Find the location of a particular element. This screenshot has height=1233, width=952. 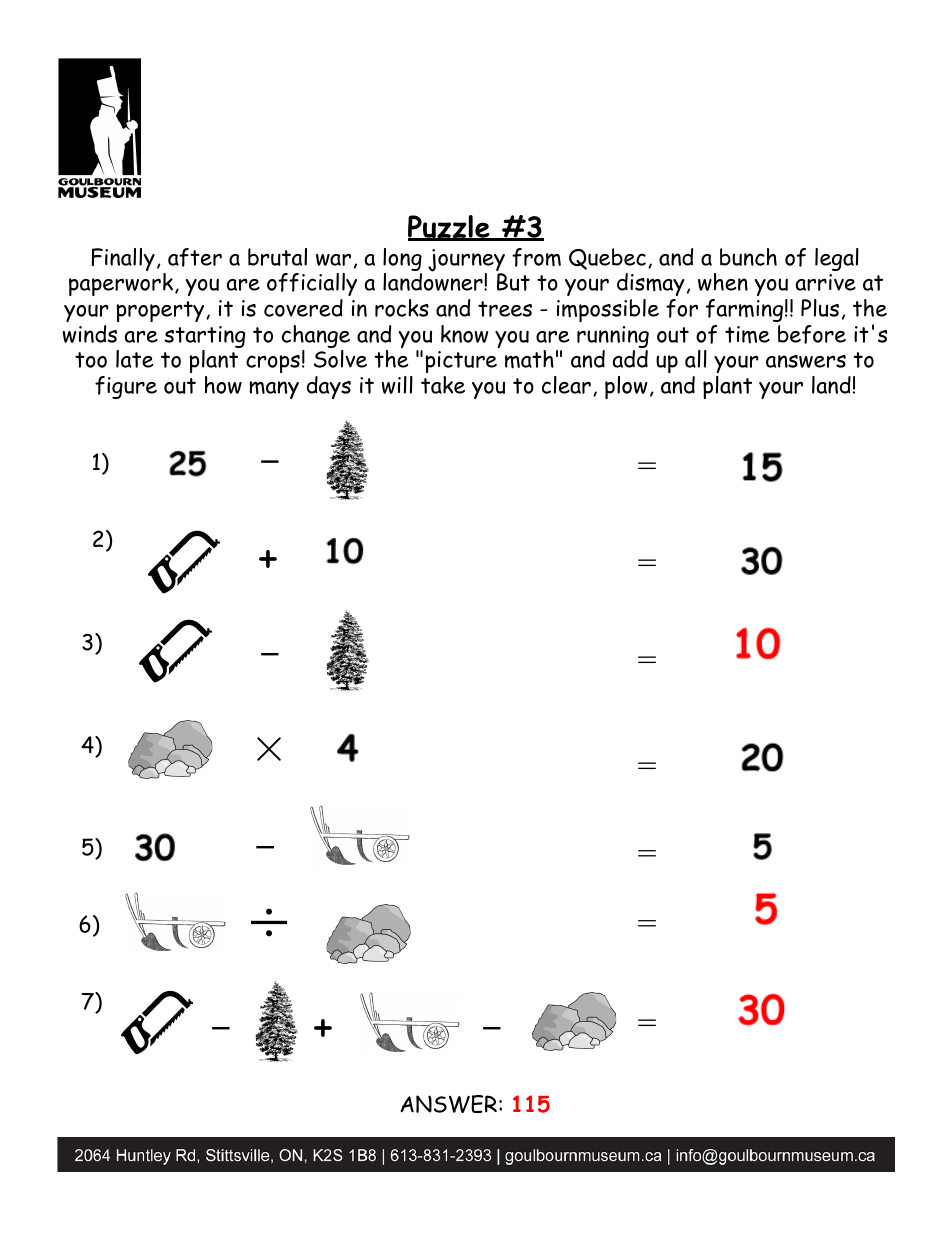

bunch is located at coordinates (748, 257).
